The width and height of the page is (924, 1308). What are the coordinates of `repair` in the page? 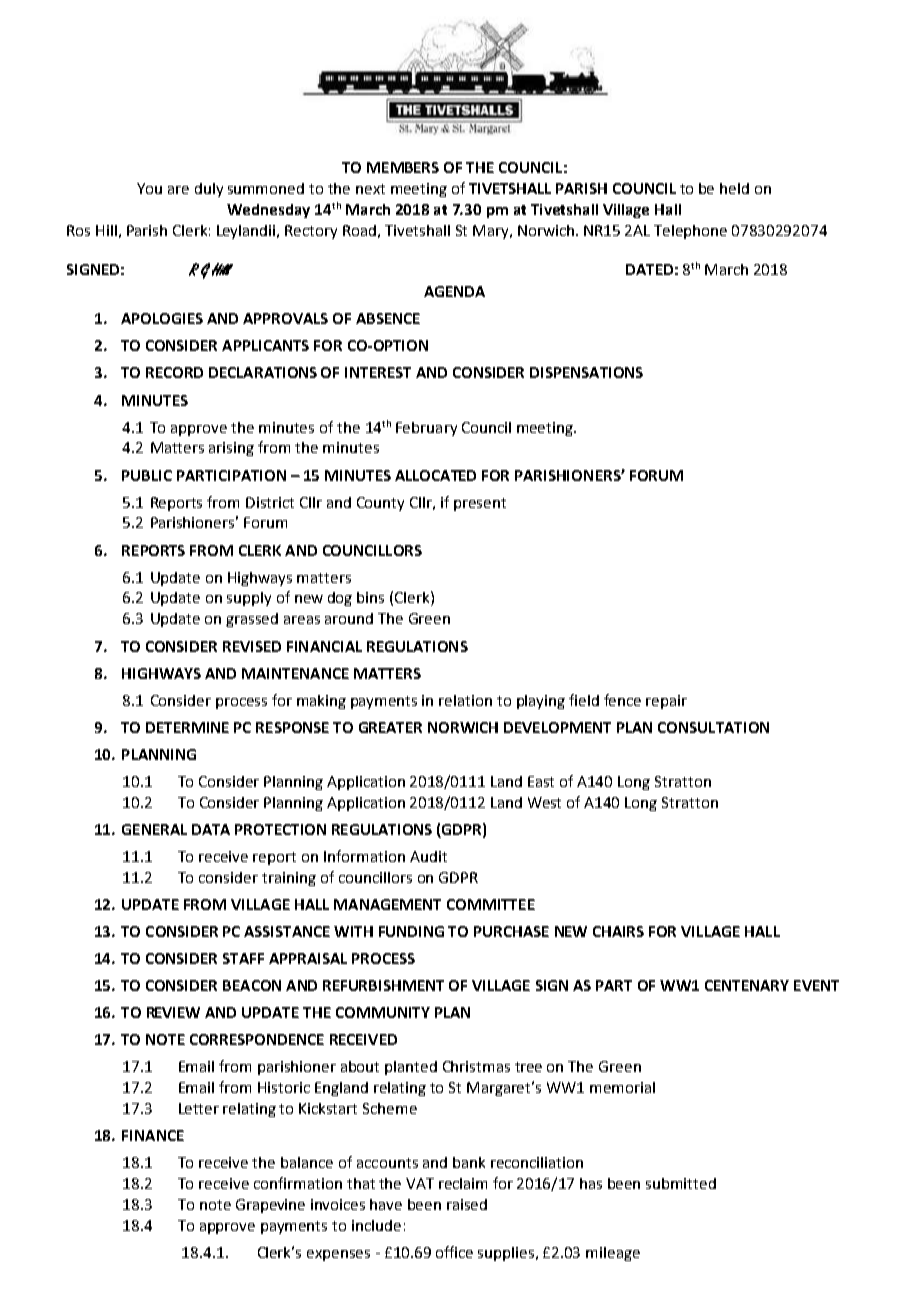 It's located at (666, 702).
